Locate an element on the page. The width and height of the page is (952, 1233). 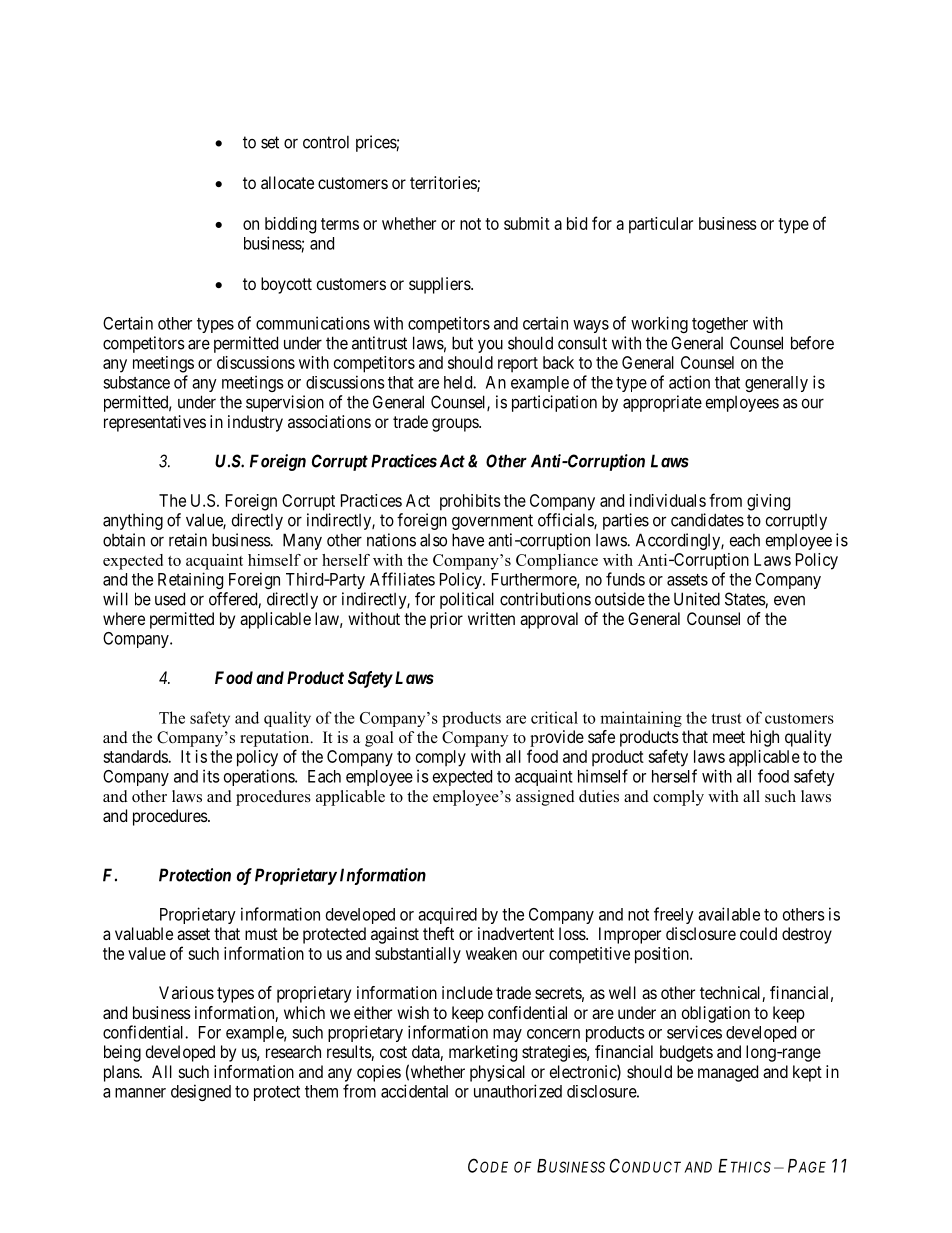
groups is located at coordinates (456, 425).
